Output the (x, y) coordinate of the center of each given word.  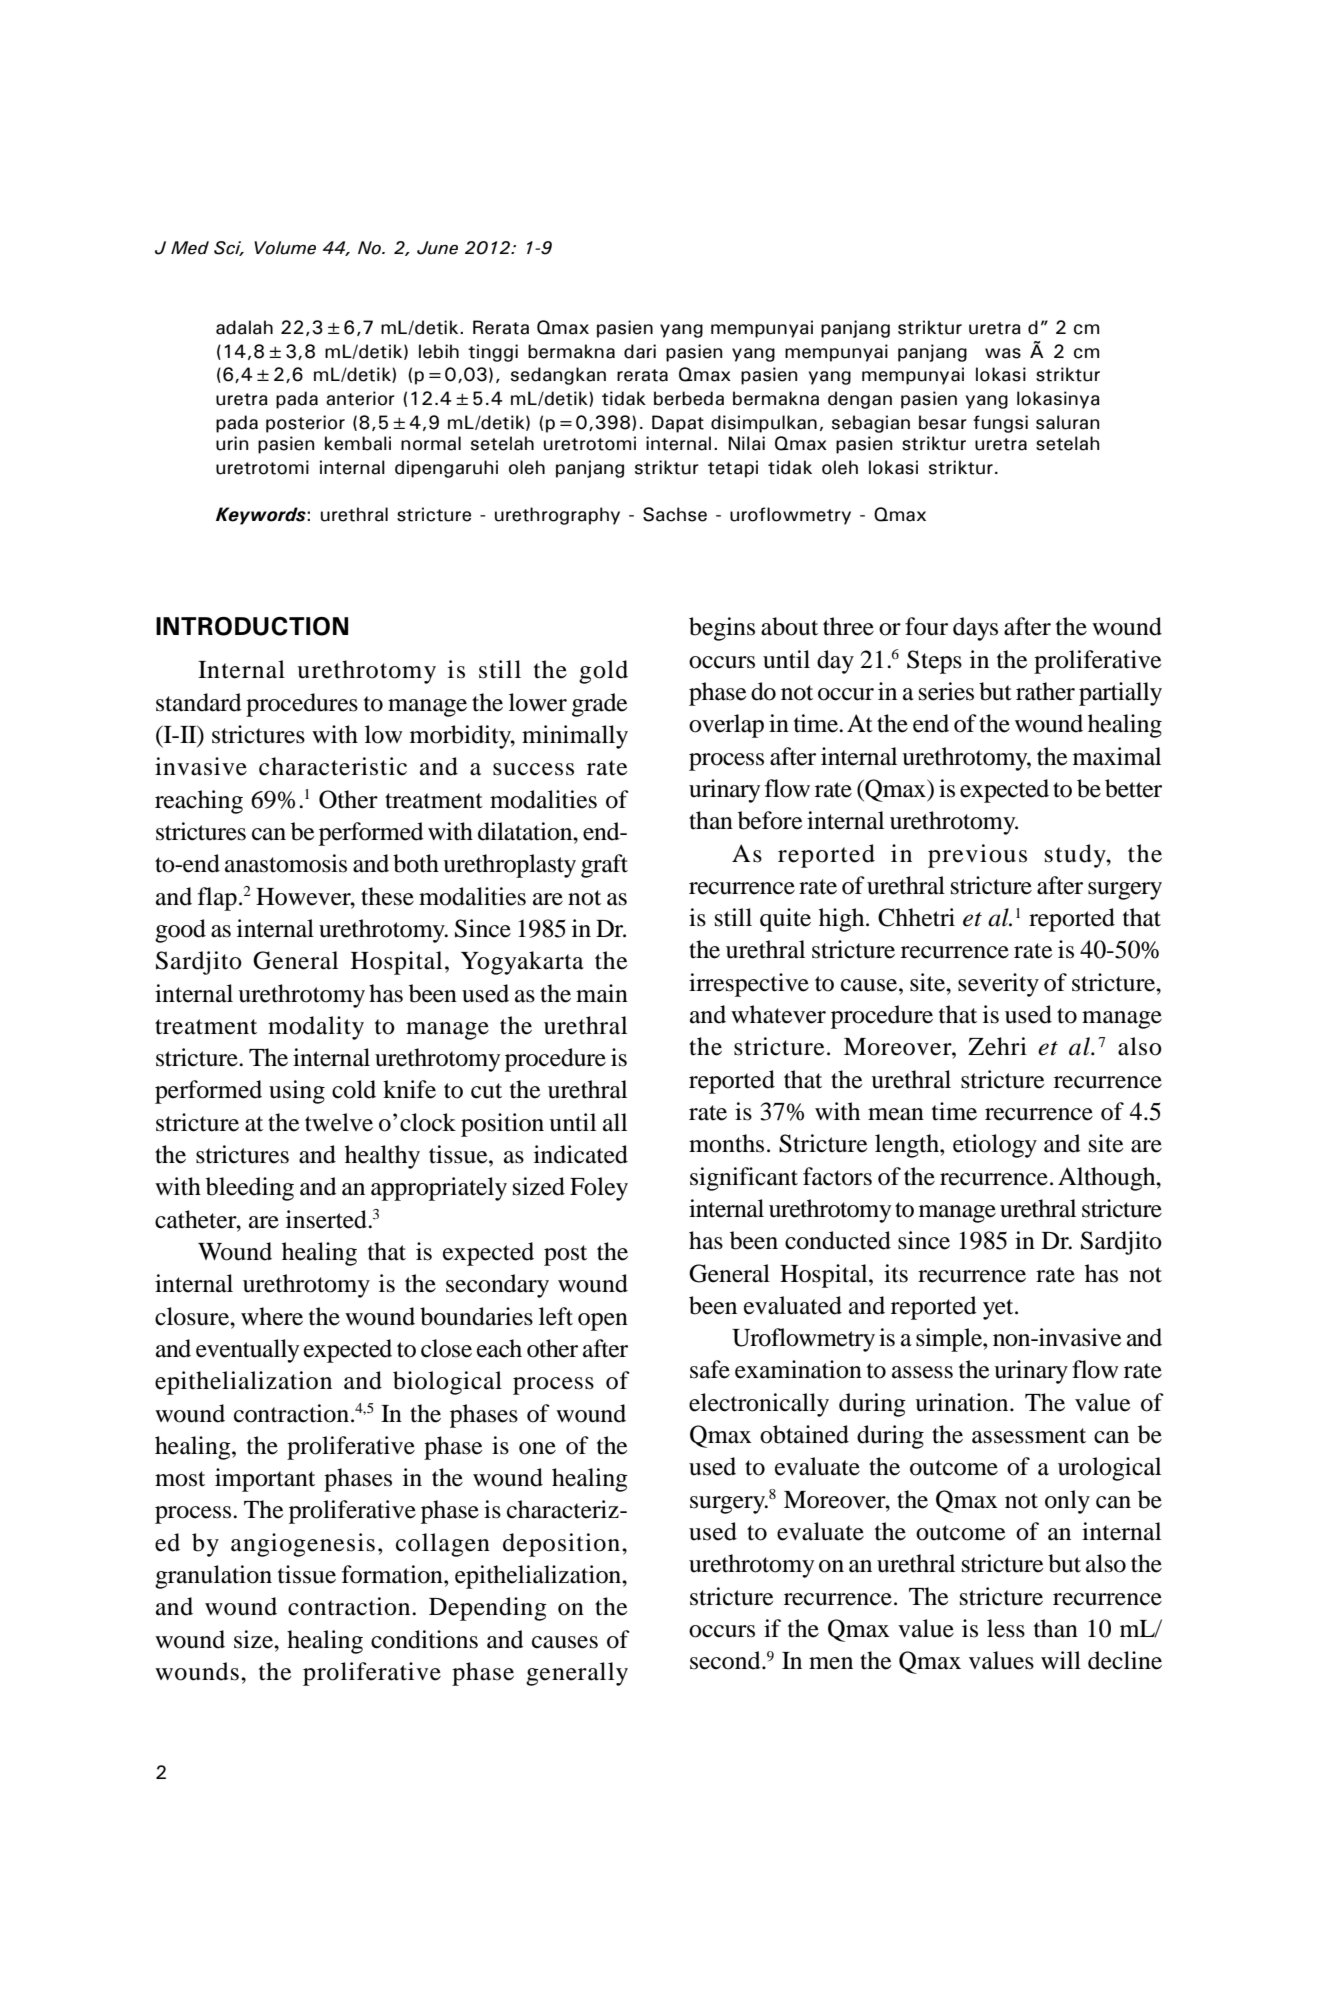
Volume (285, 248)
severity (998, 985)
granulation (213, 1577)
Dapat (678, 424)
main (602, 993)
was (1003, 353)
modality (316, 1028)
